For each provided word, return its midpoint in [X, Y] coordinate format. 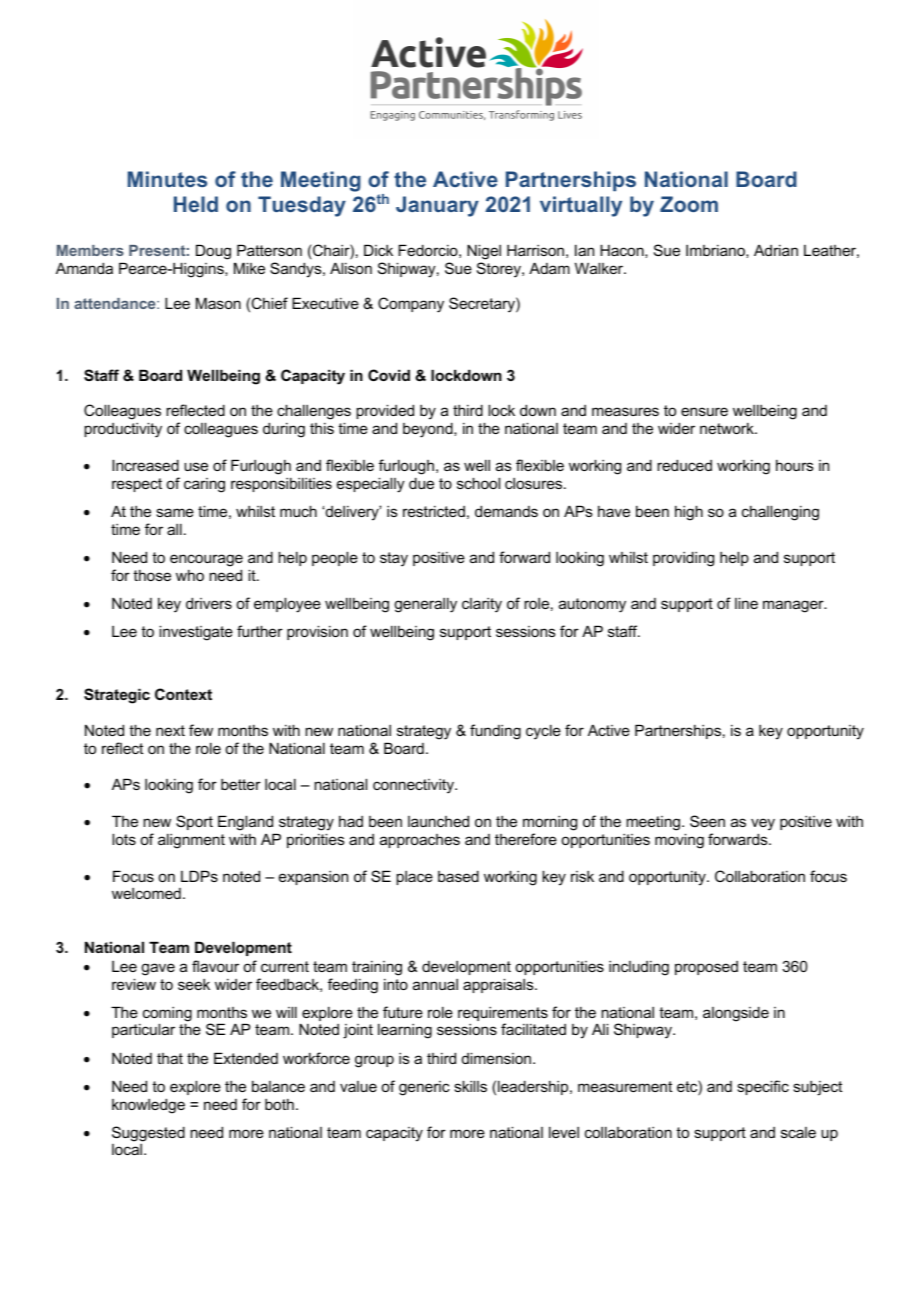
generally [425, 605]
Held [196, 204]
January [437, 206]
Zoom [689, 204]
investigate [196, 633]
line [746, 603]
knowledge [148, 1106]
